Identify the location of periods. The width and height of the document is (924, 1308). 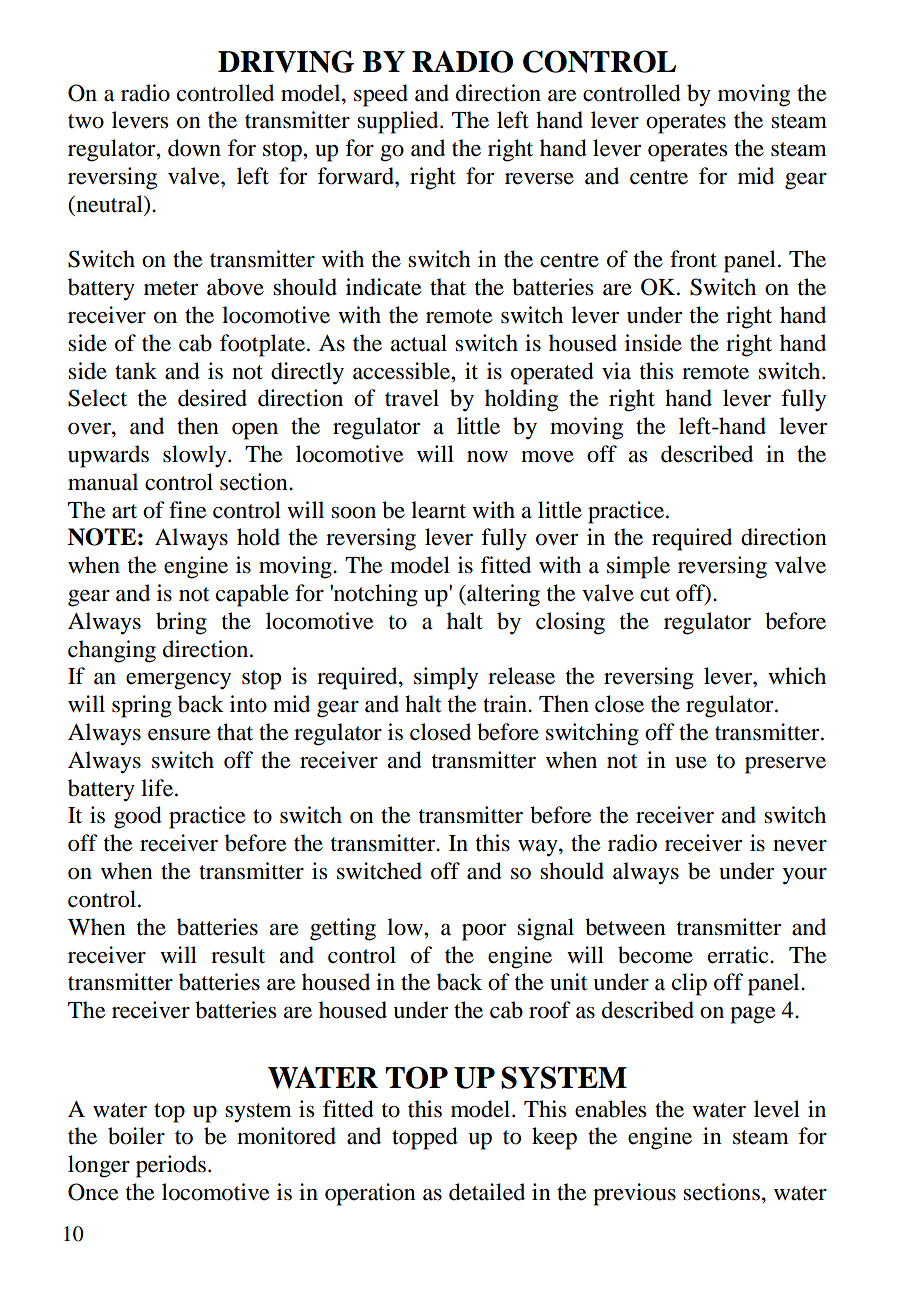
(171, 1166).
